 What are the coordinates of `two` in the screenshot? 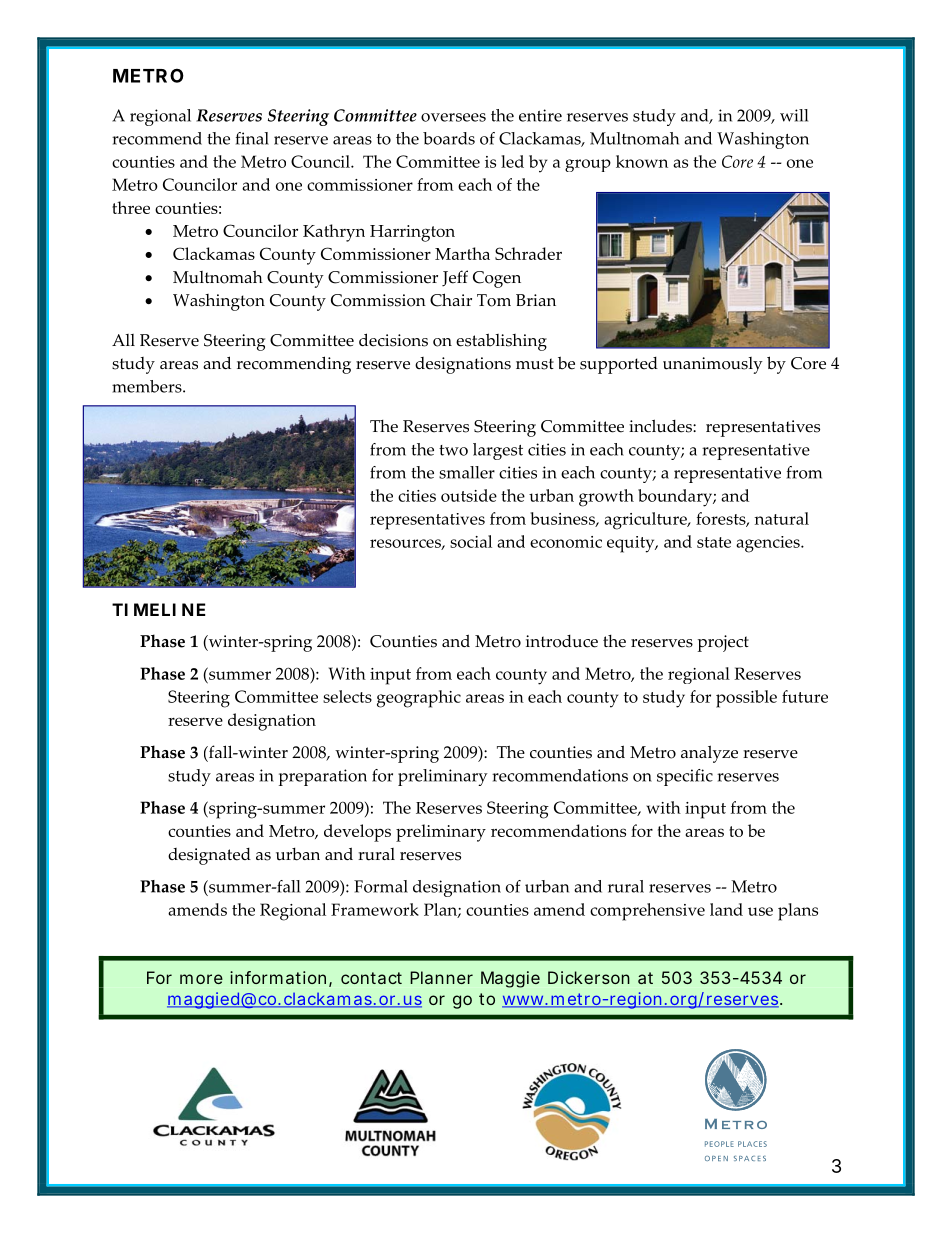 It's located at (453, 450).
